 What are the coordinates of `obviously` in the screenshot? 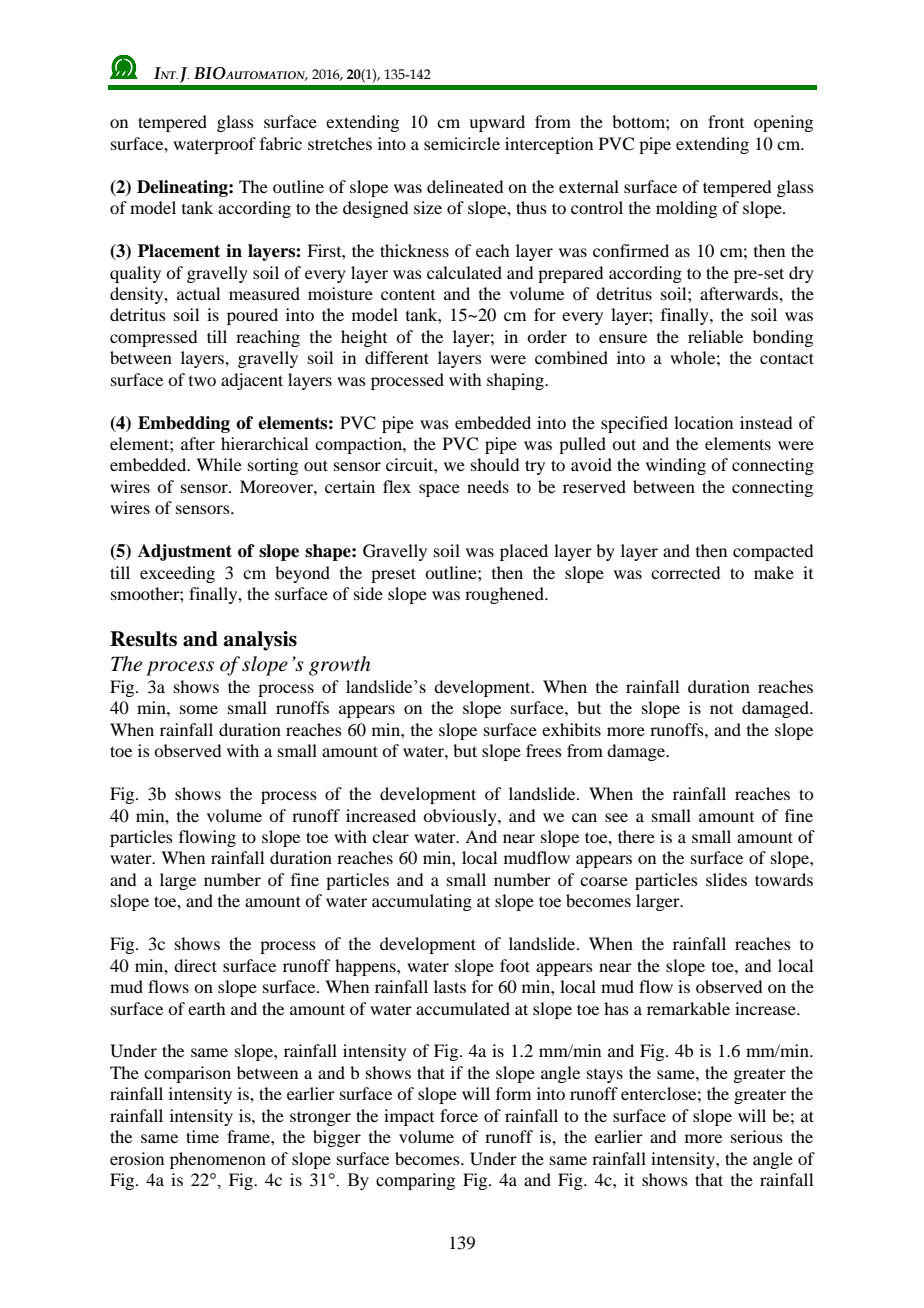 It's located at (461, 817).
